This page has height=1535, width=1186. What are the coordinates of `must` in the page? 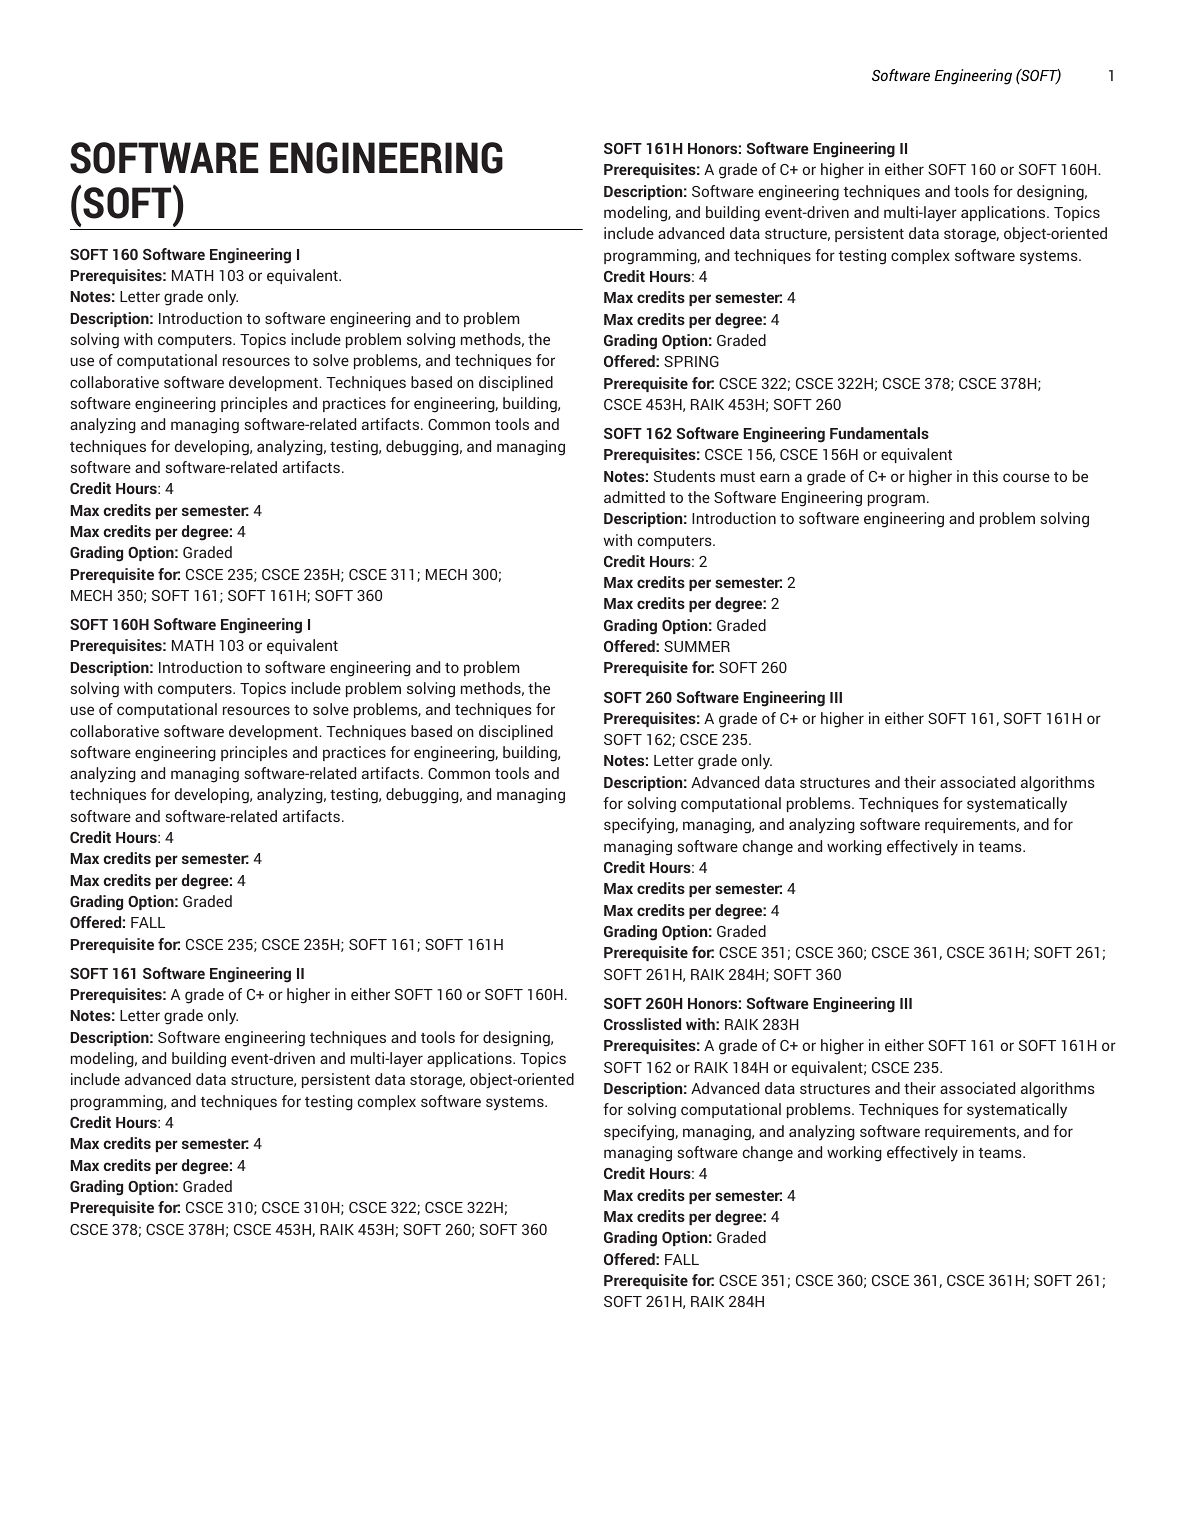 It's located at (738, 477).
